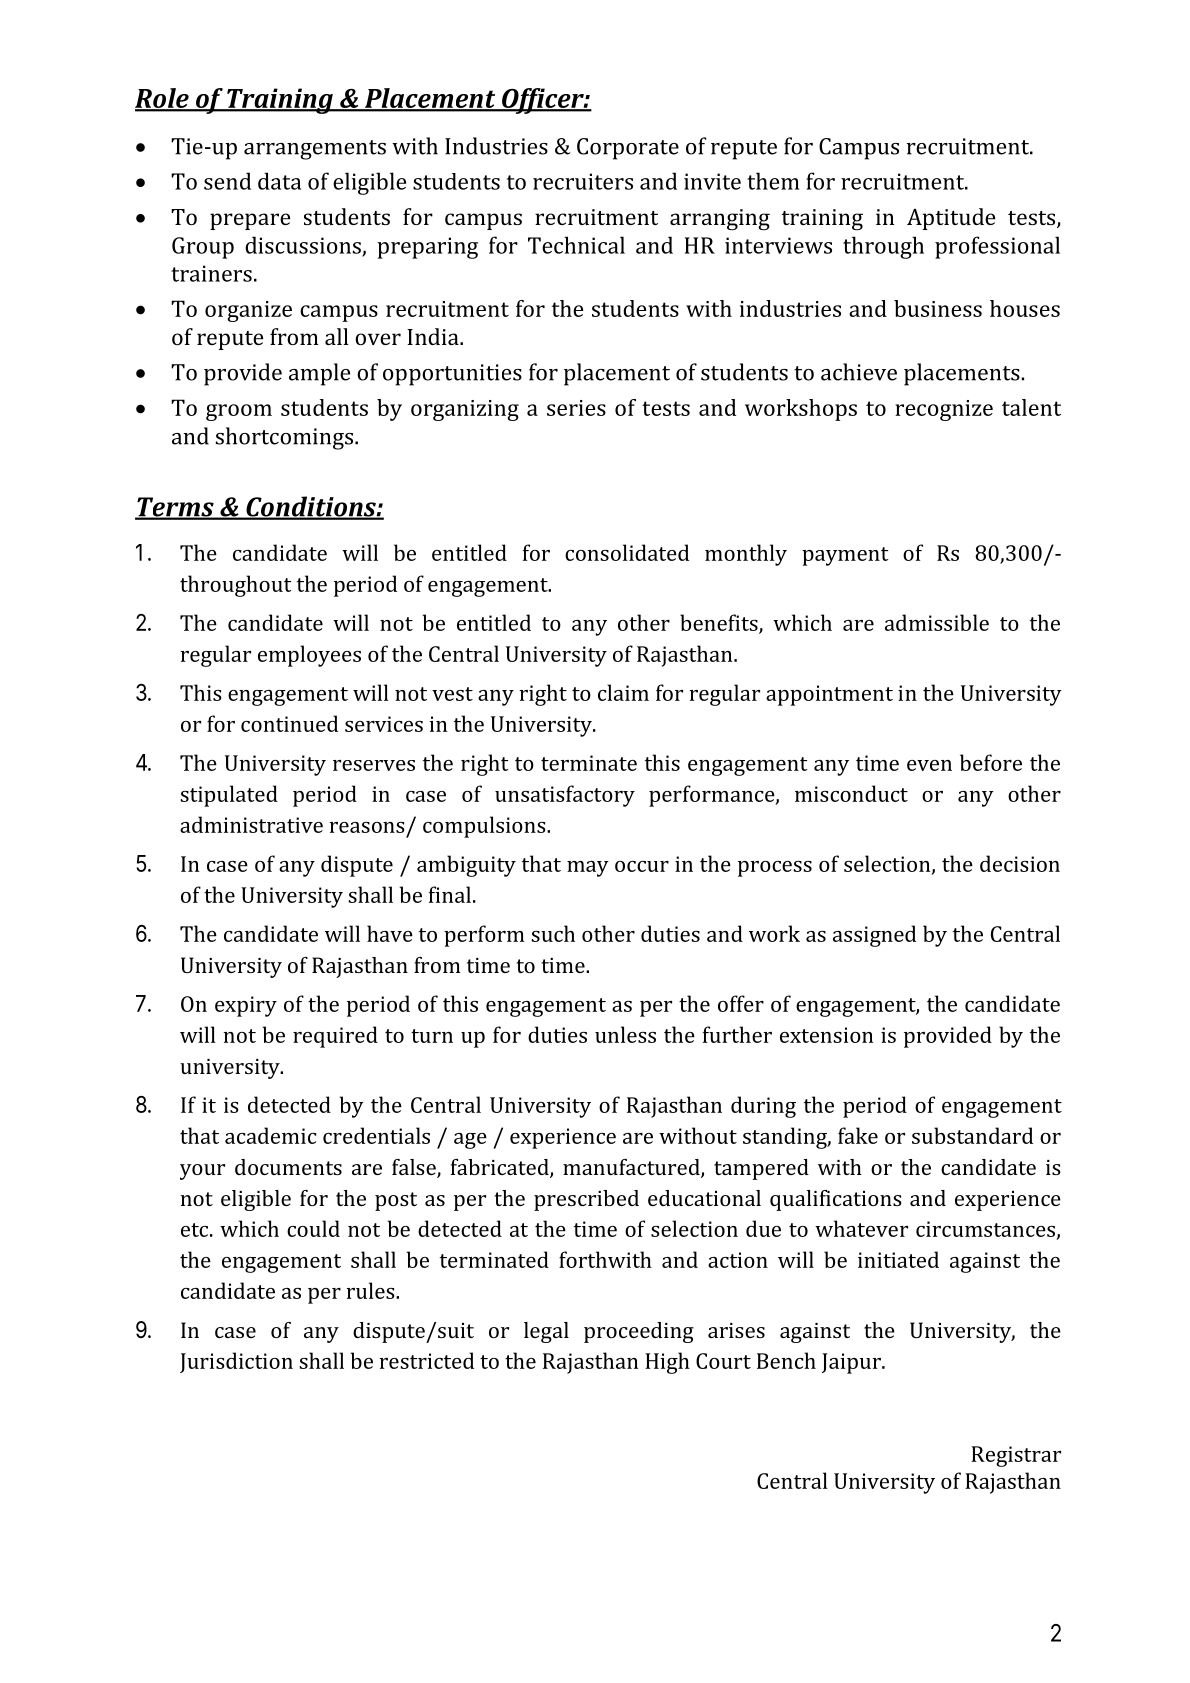  I want to click on Aptitude, so click(951, 219).
